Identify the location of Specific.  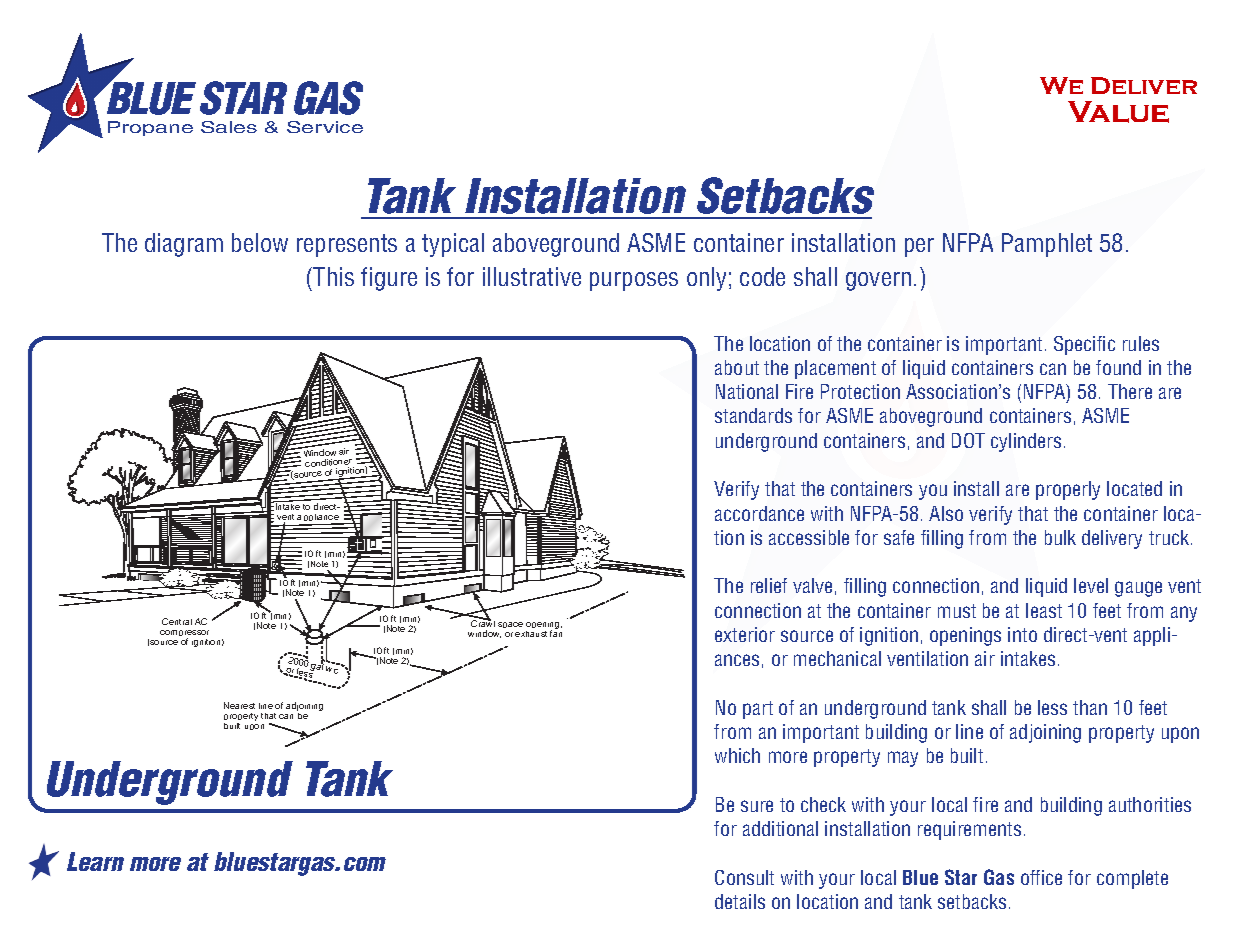
(1084, 345).
